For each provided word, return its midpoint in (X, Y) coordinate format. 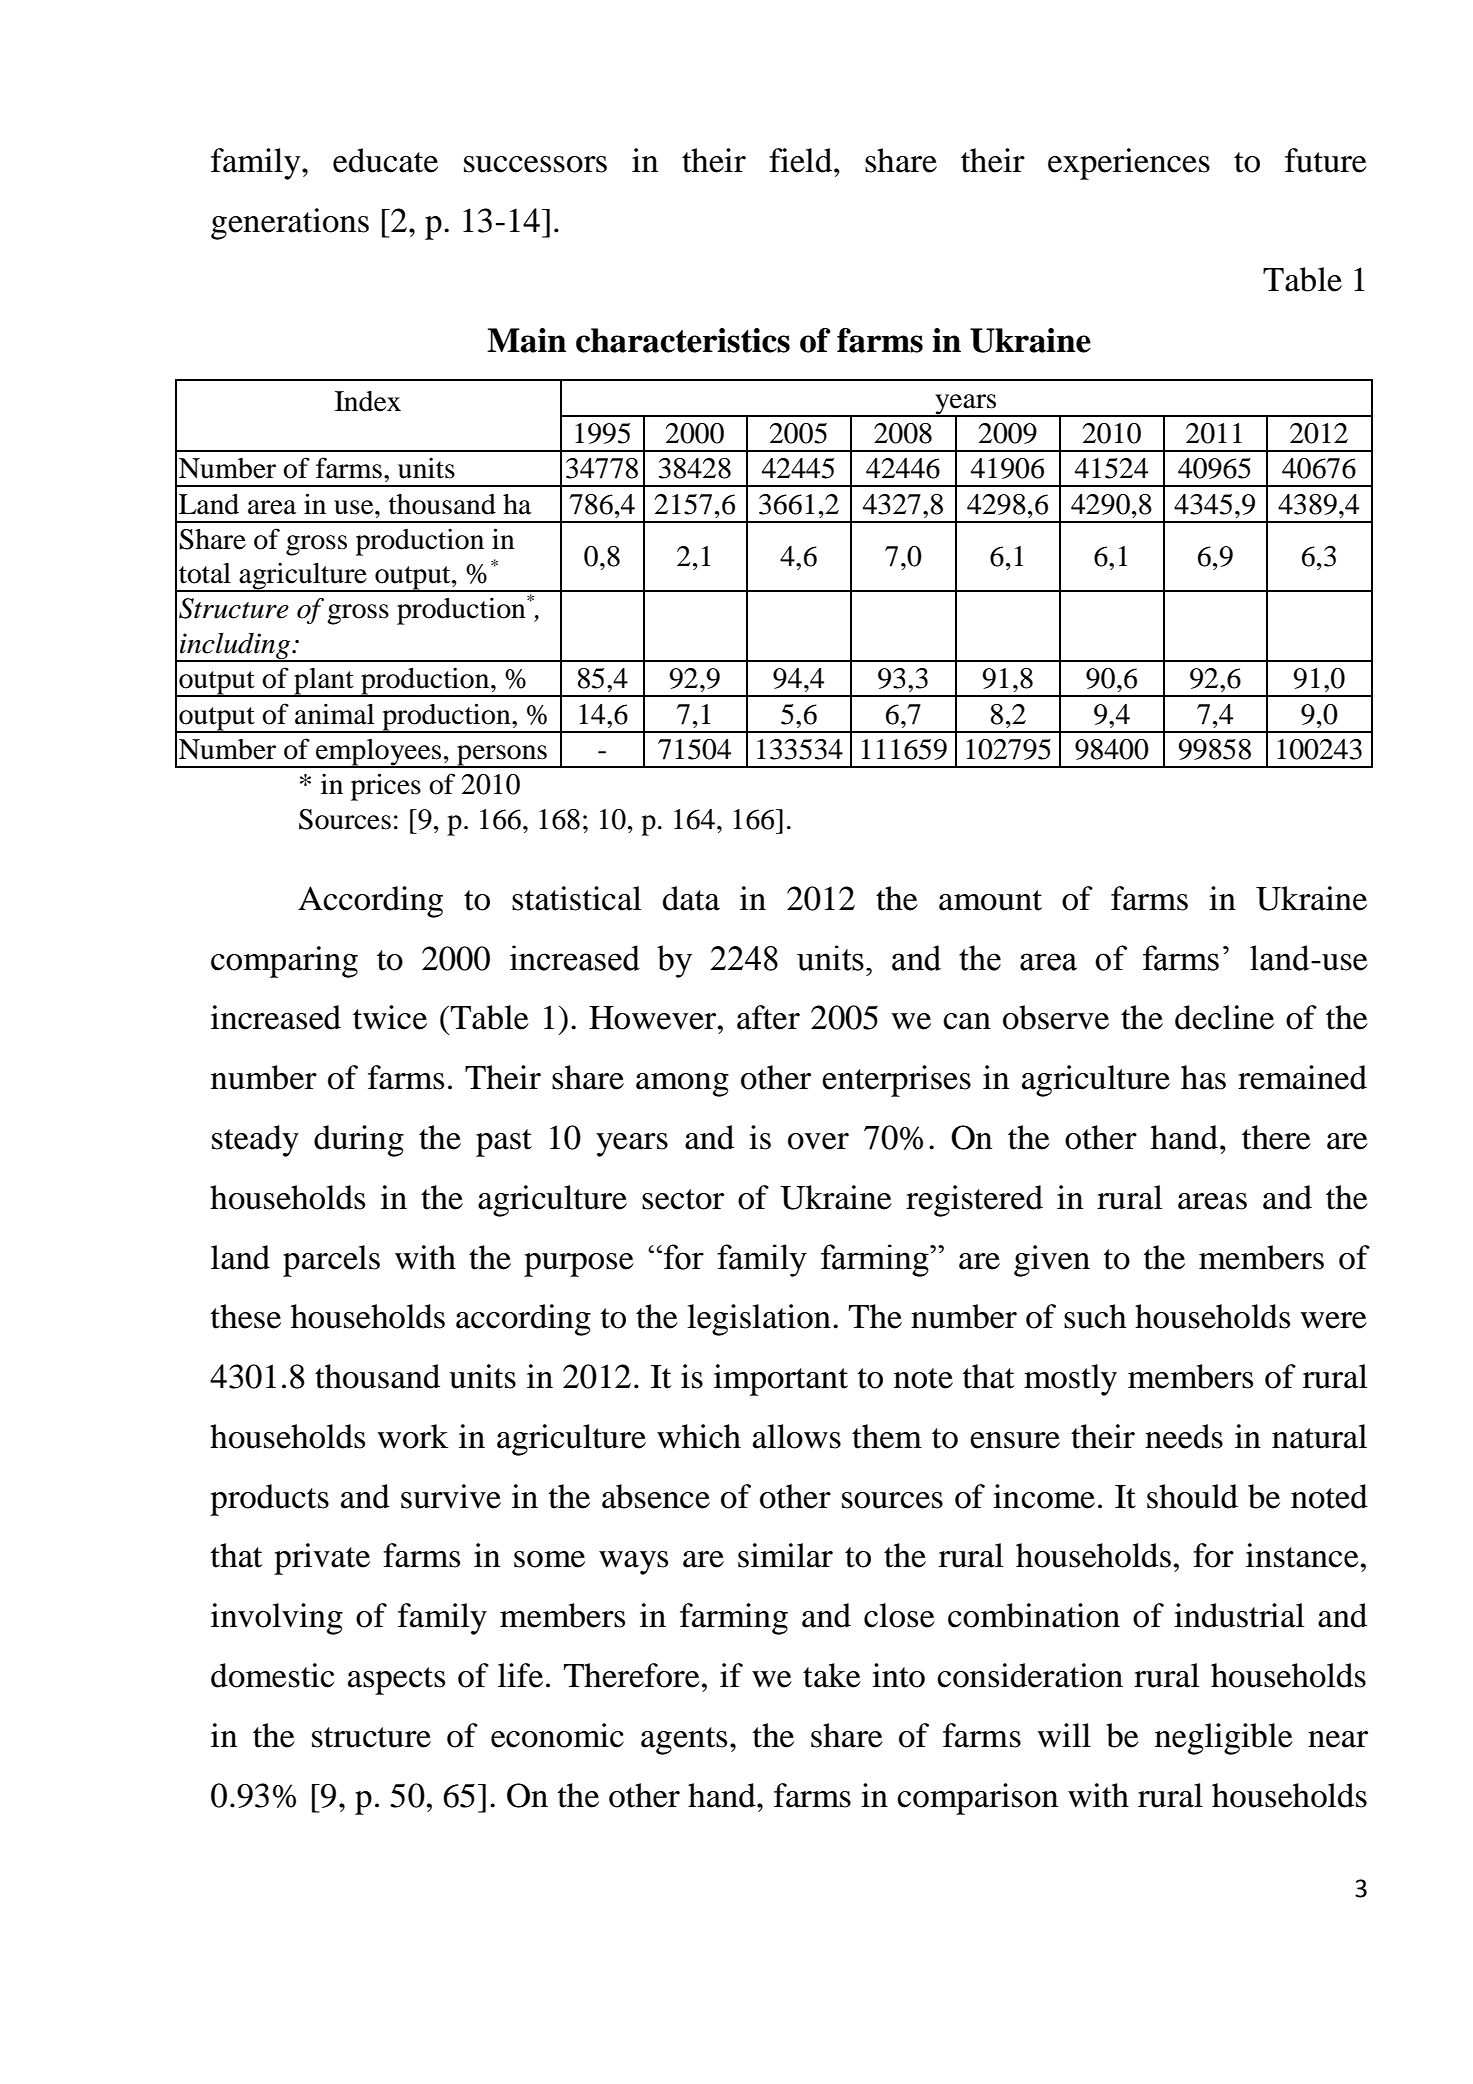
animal (334, 714)
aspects (396, 1681)
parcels (331, 1261)
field (802, 160)
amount (990, 900)
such (1095, 1316)
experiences (1129, 164)
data (691, 898)
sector (683, 1199)
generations (290, 224)
